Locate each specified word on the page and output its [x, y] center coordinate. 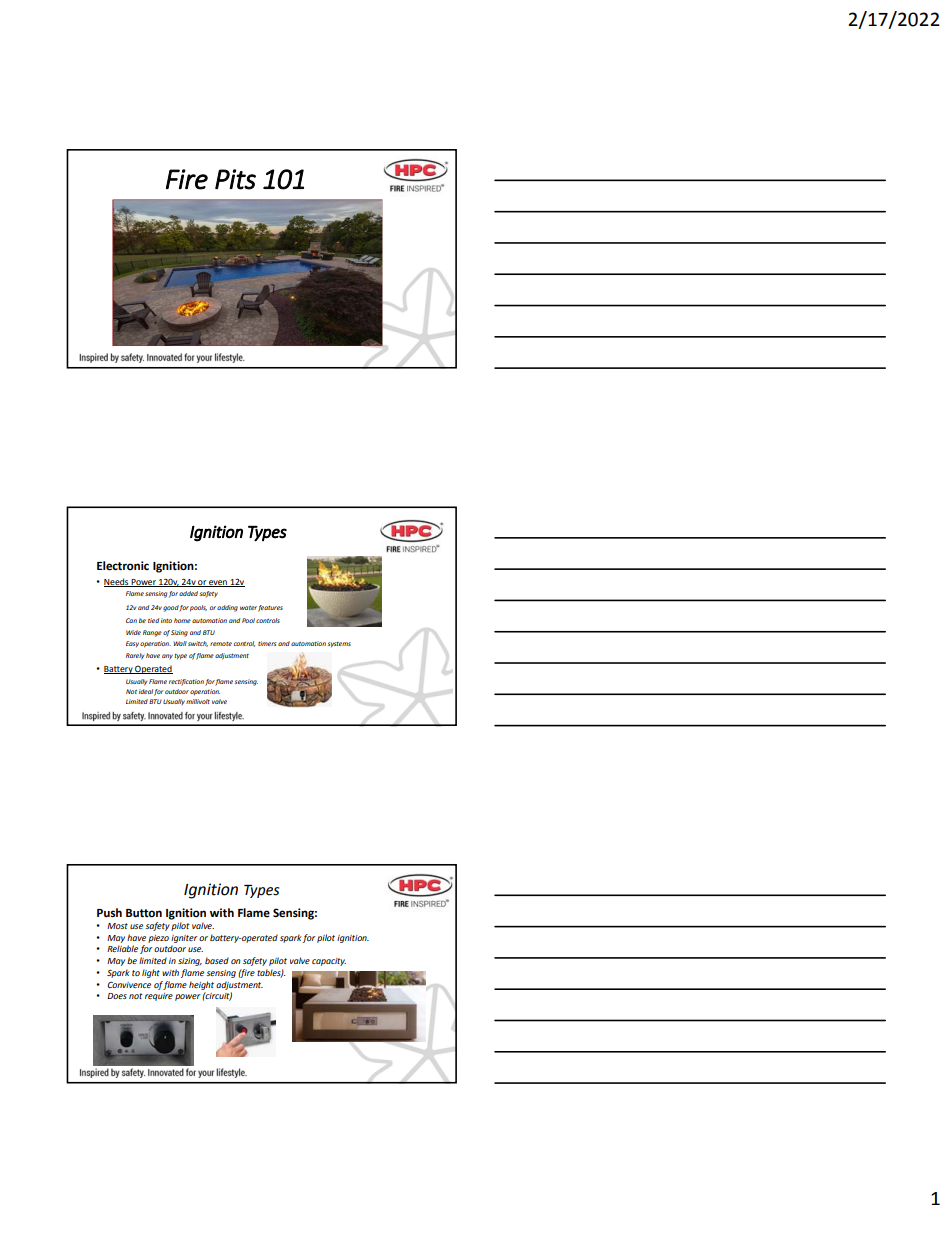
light [151, 973]
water [248, 608]
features [270, 608]
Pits [235, 179]
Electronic [123, 566]
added [188, 593]
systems [339, 644]
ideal [146, 691]
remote [221, 644]
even [218, 583]
